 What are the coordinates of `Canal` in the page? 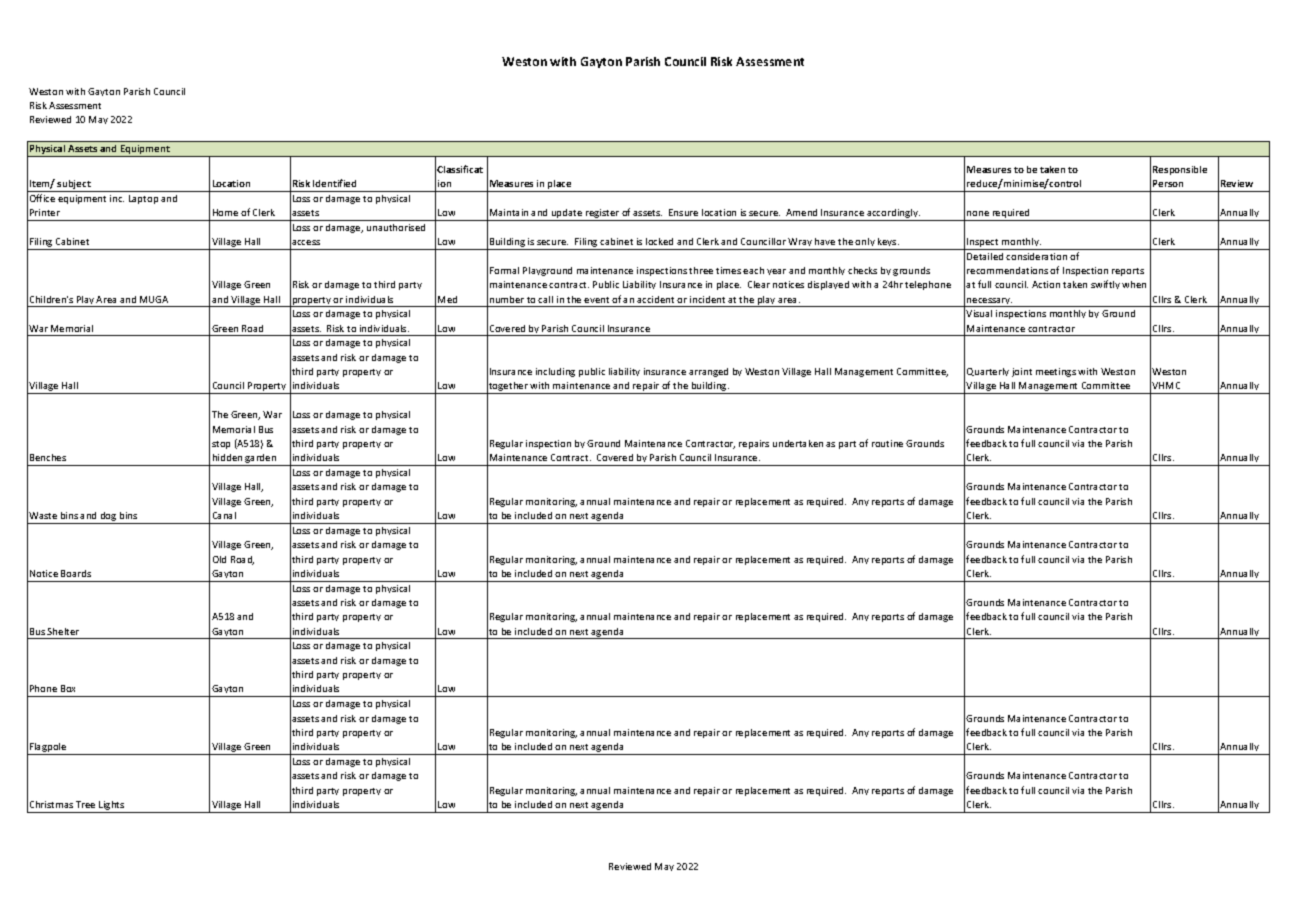 It's located at (224, 515).
